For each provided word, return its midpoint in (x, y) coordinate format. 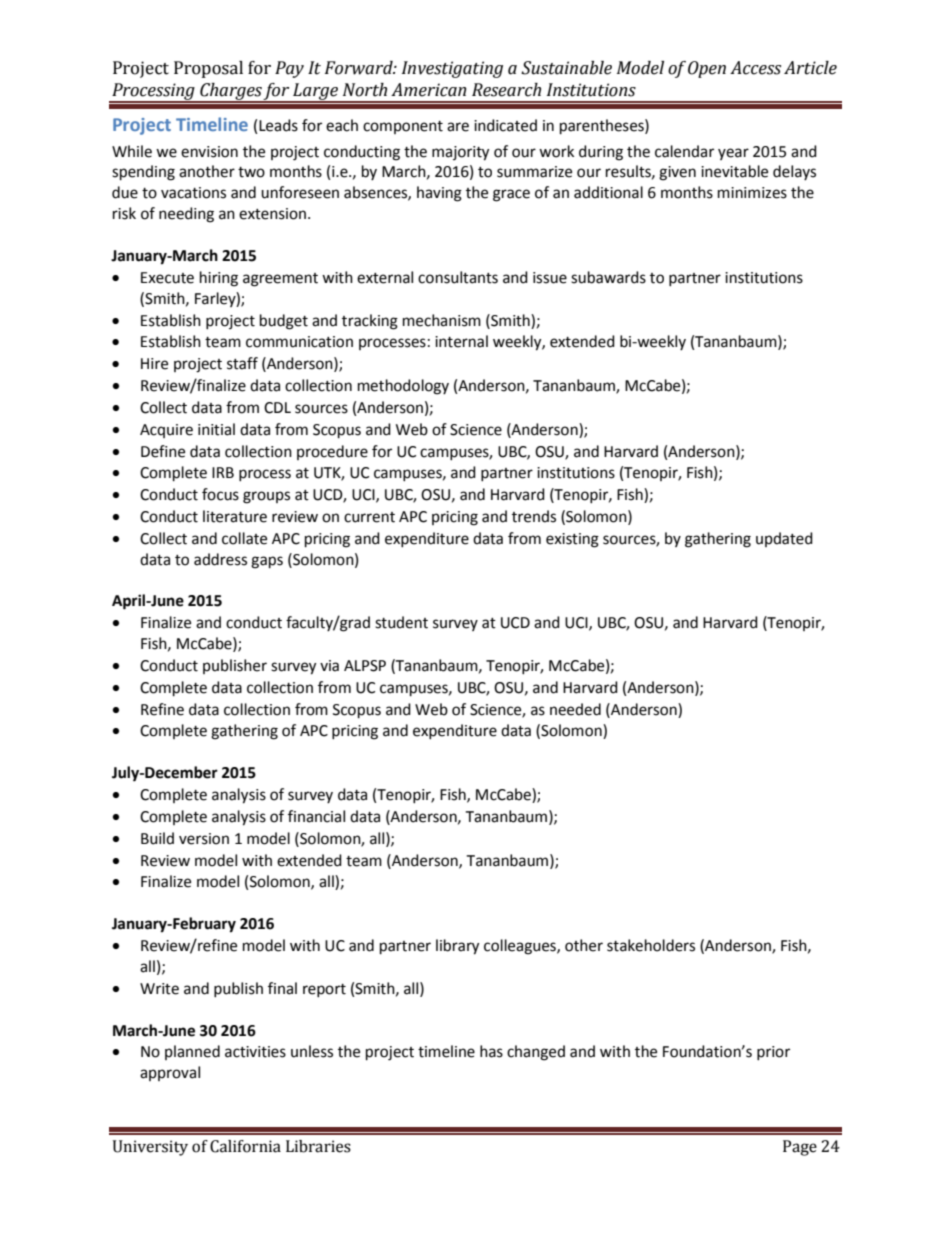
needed (575, 709)
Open (707, 69)
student (401, 622)
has (491, 1051)
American (429, 90)
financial (316, 816)
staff (242, 363)
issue (550, 278)
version (204, 839)
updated (784, 539)
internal (461, 341)
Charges (230, 92)
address (220, 559)
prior (773, 1053)
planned (192, 1052)
